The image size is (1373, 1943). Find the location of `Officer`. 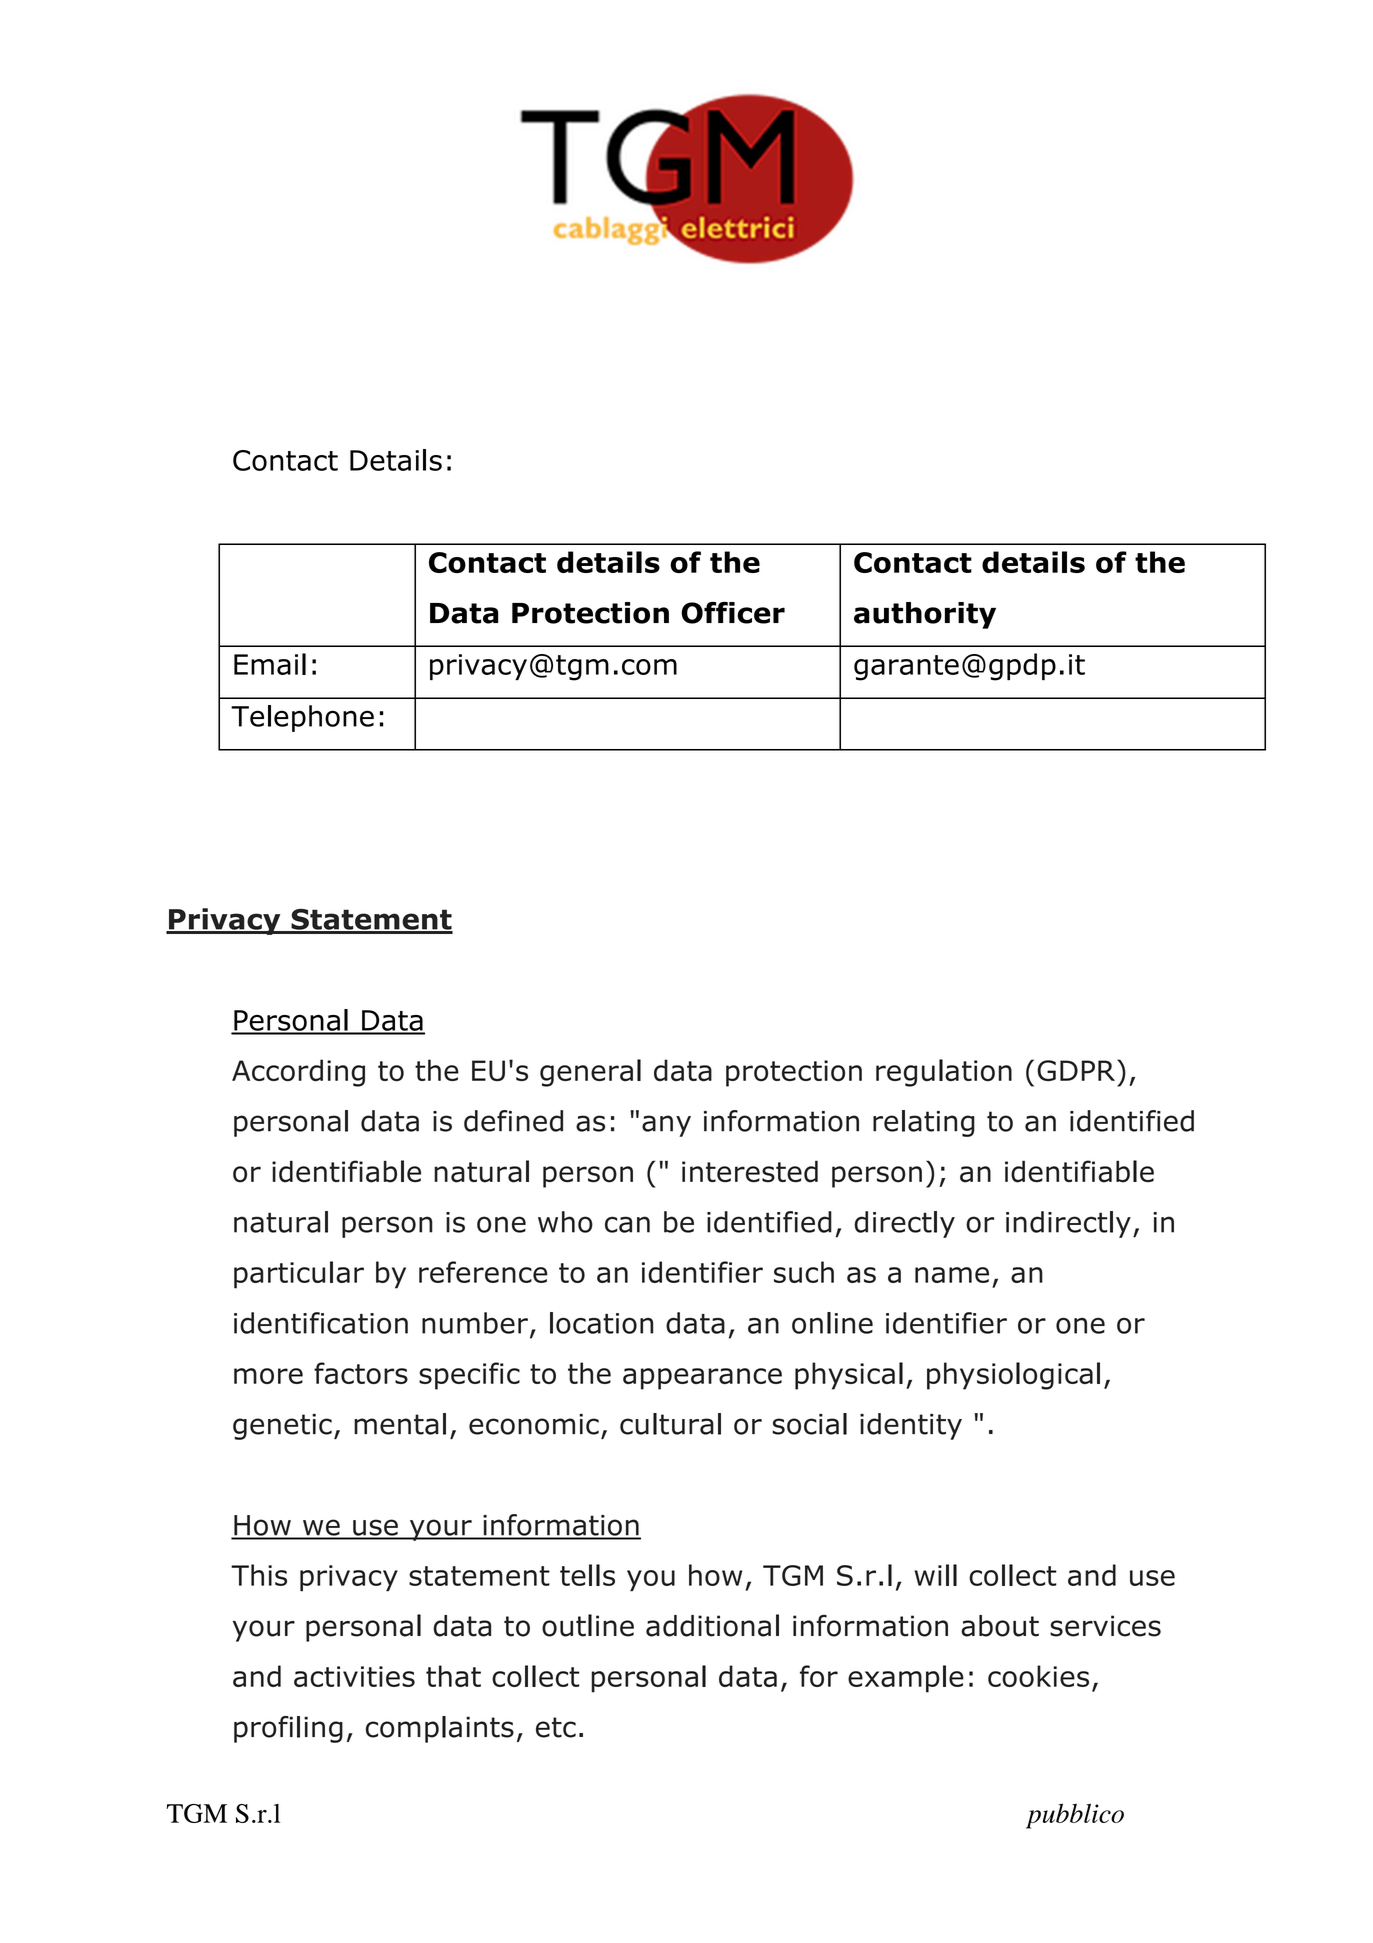

Officer is located at coordinates (733, 613).
